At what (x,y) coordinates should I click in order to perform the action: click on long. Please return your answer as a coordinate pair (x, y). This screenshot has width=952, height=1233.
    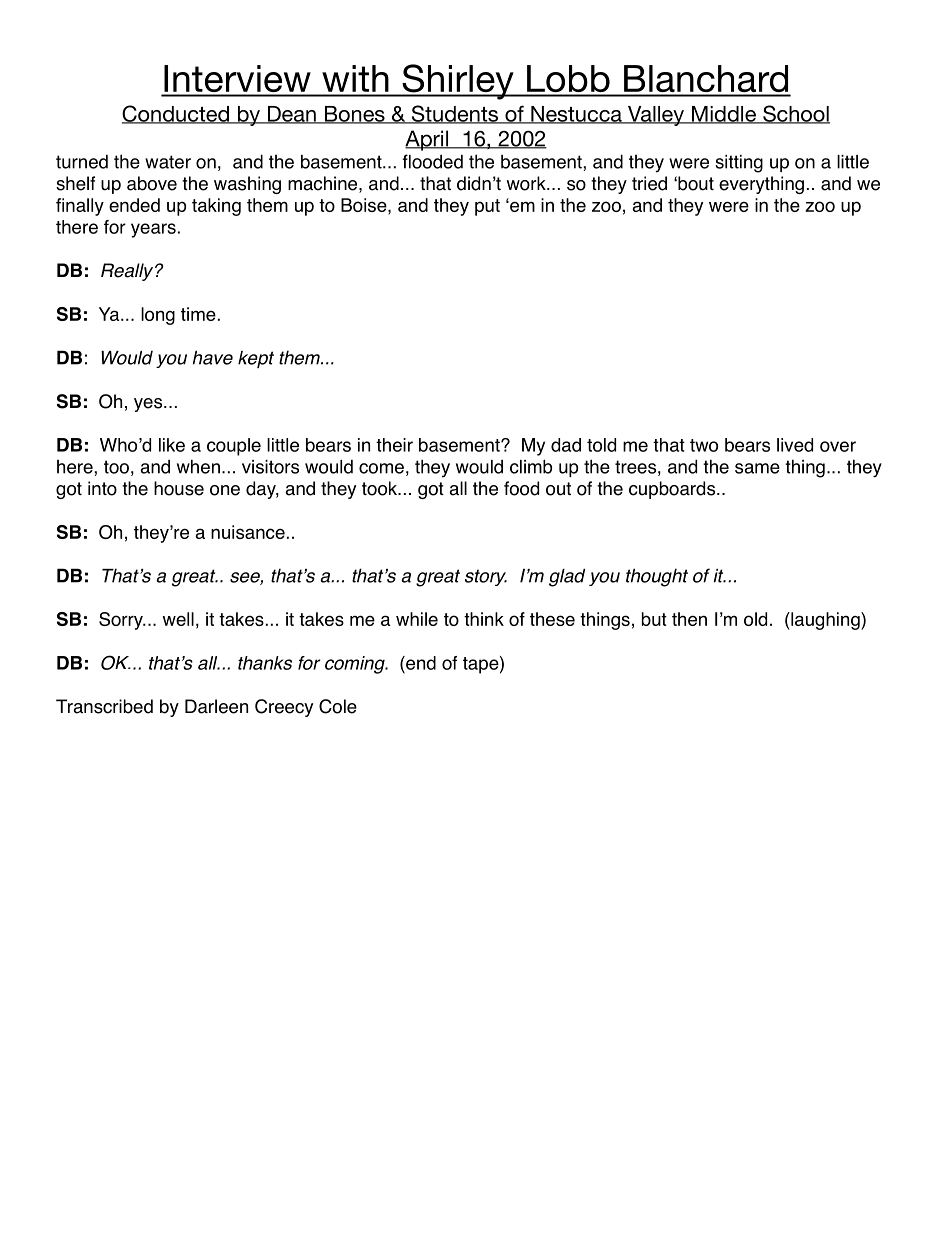
    Looking at the image, I should click on (158, 316).
